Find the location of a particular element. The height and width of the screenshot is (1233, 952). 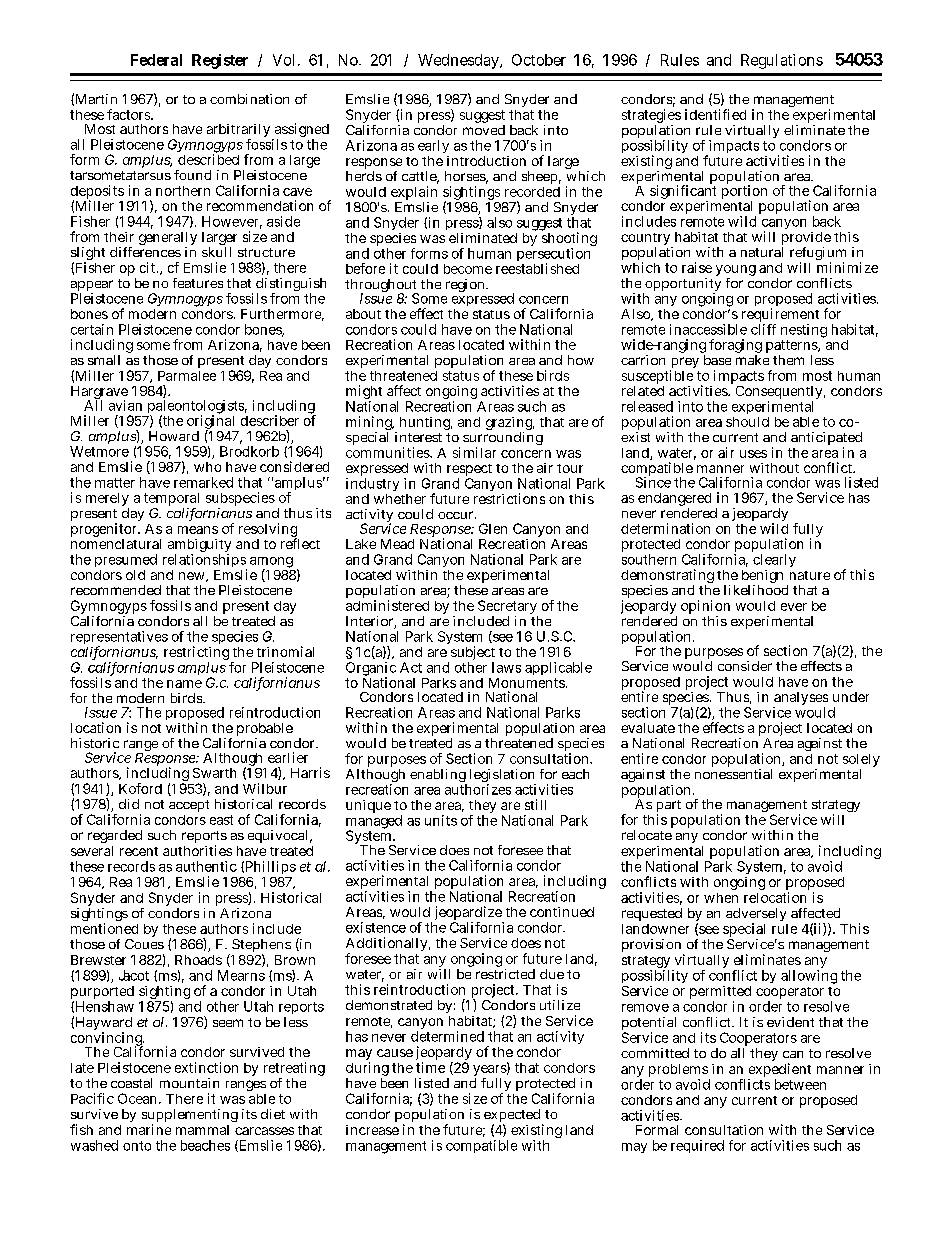

Federal is located at coordinates (156, 60).
